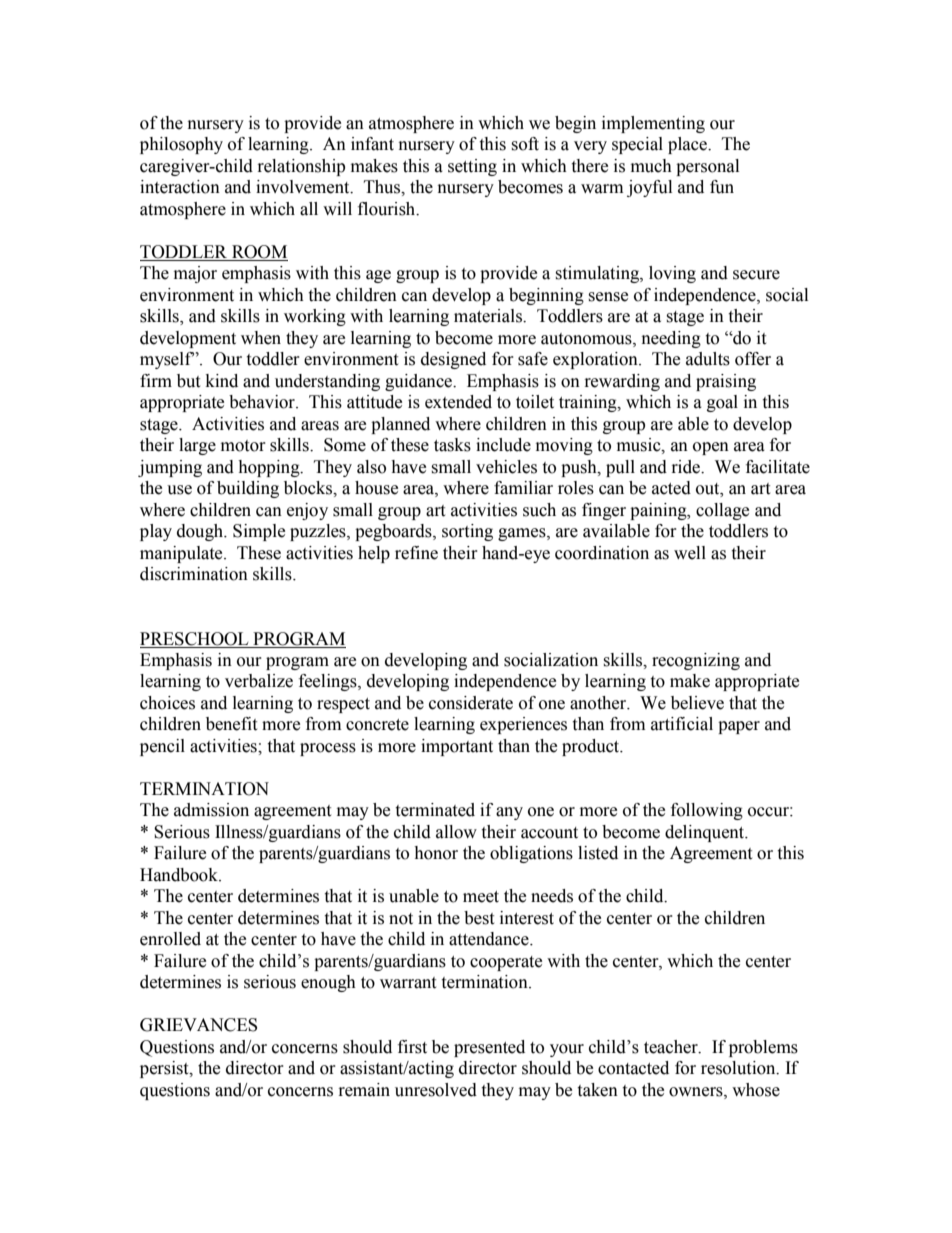 The width and height of the screenshot is (952, 1233). Describe the element at coordinates (416, 553) in the screenshot. I see `refine` at that location.
